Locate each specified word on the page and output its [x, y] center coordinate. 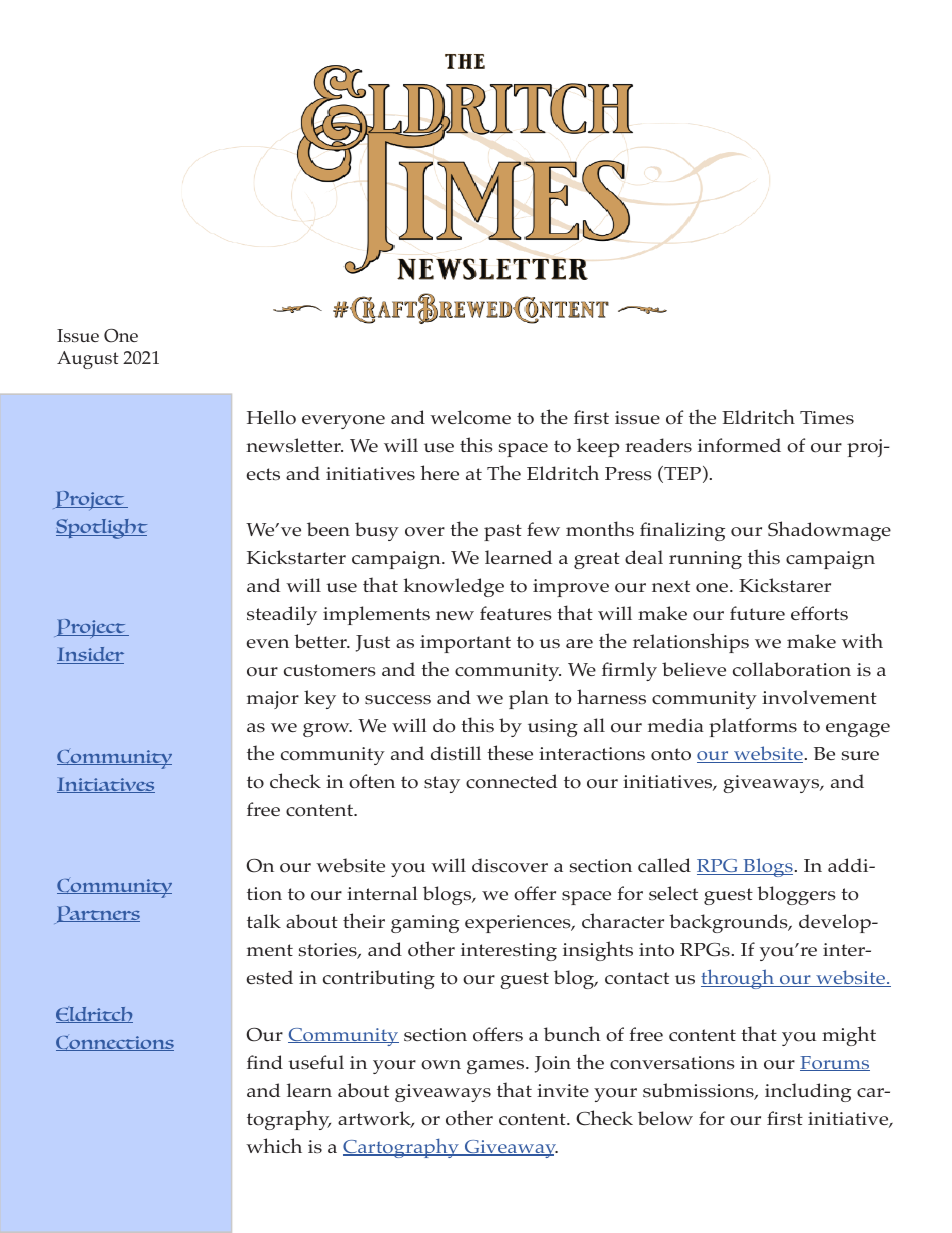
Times [827, 418]
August [88, 360]
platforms [753, 727]
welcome [470, 417]
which [274, 1145]
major [273, 700]
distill [456, 753]
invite [563, 1090]
